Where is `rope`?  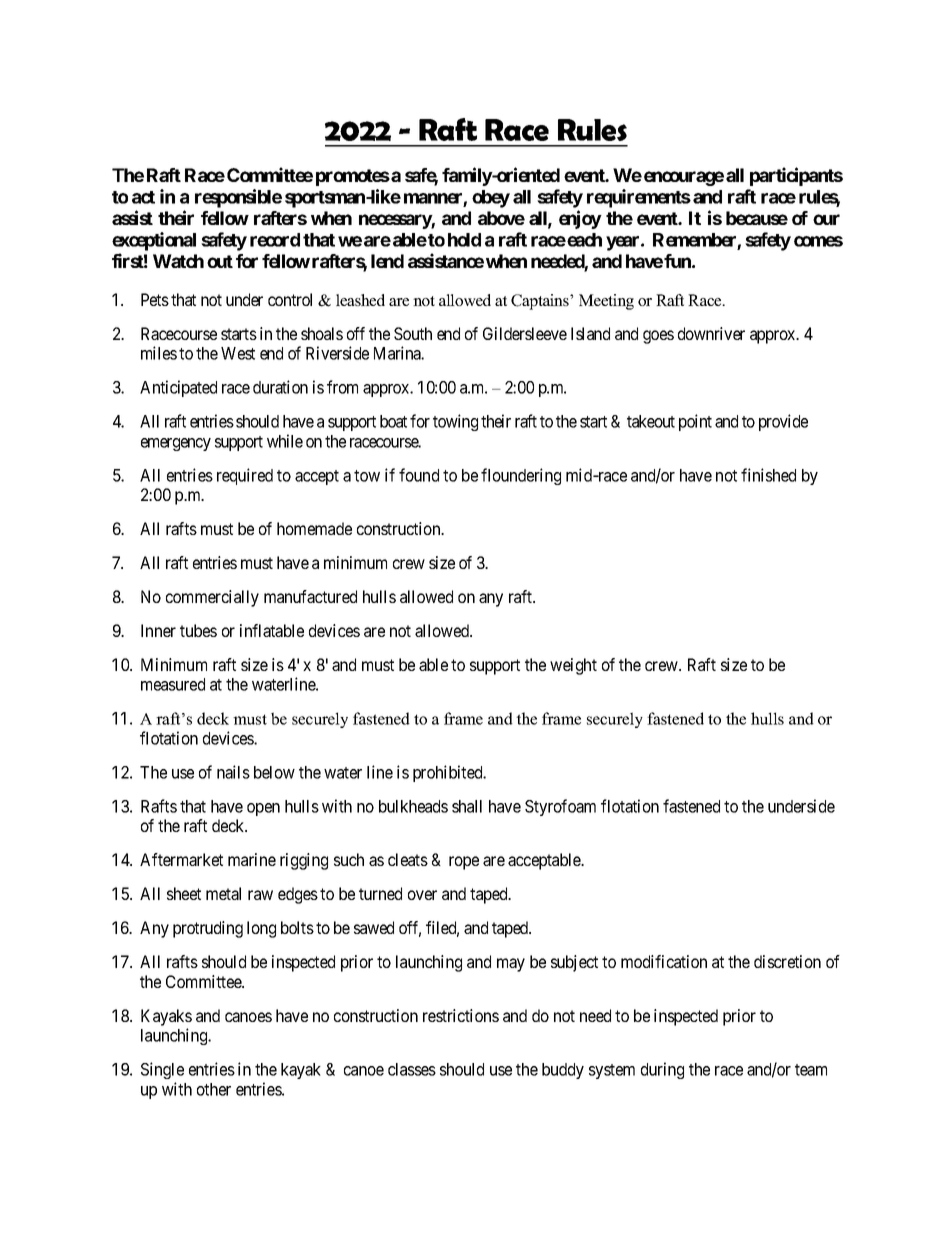
rope is located at coordinates (464, 863).
